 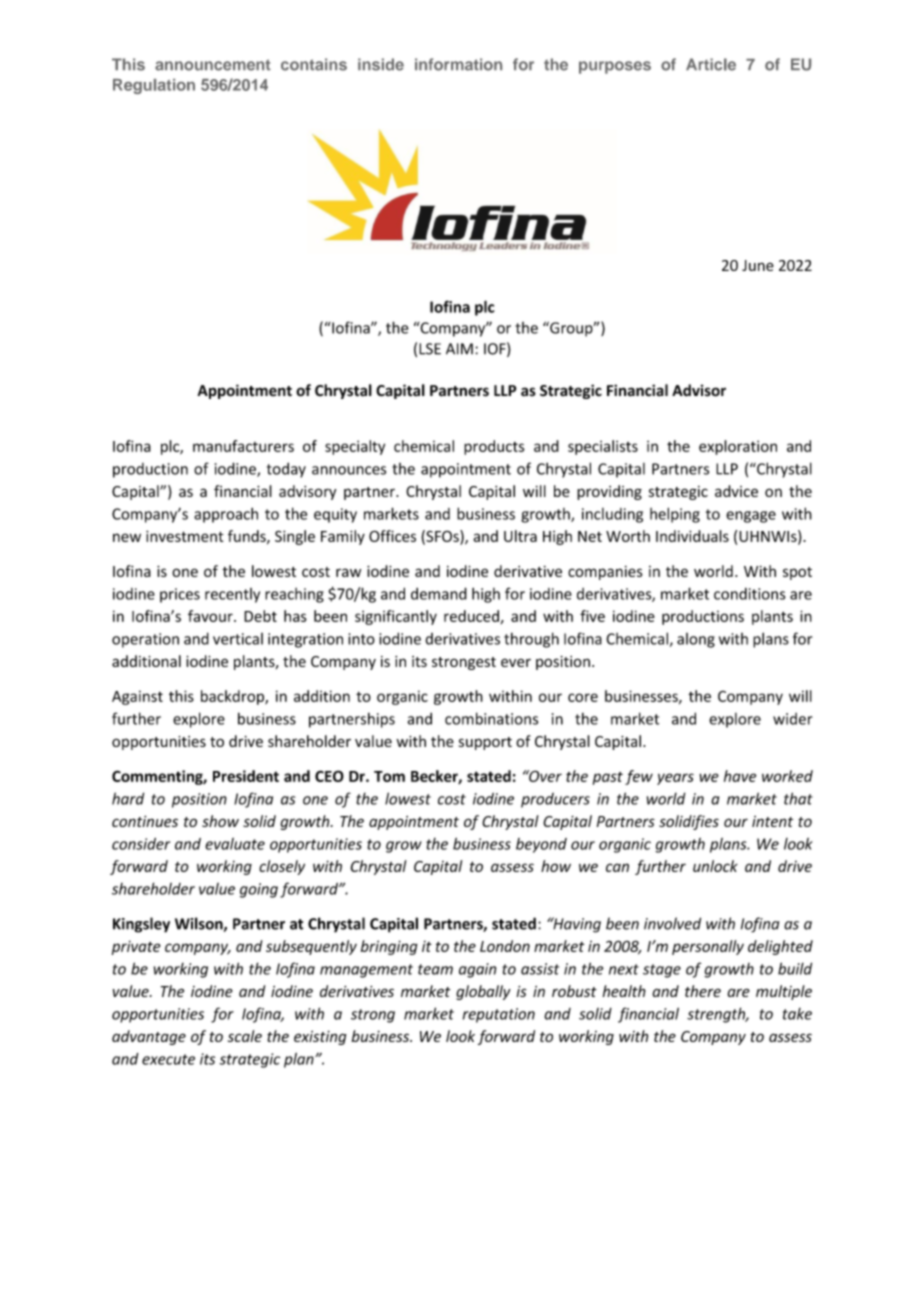 I want to click on announcement, so click(x=213, y=65).
